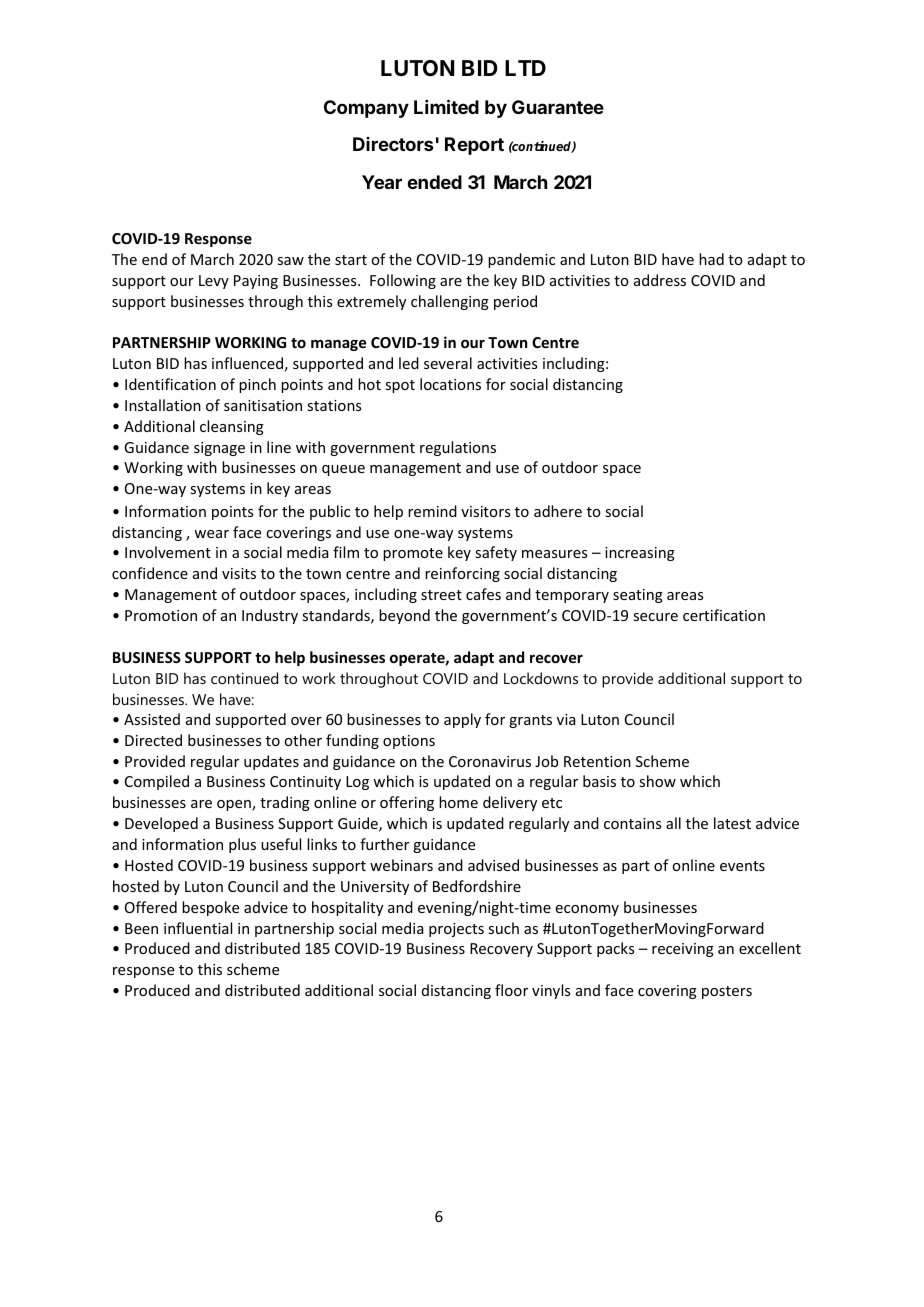 This image has width=924, height=1307. What do you see at coordinates (558, 107) in the image?
I see `Guarantee` at bounding box center [558, 107].
